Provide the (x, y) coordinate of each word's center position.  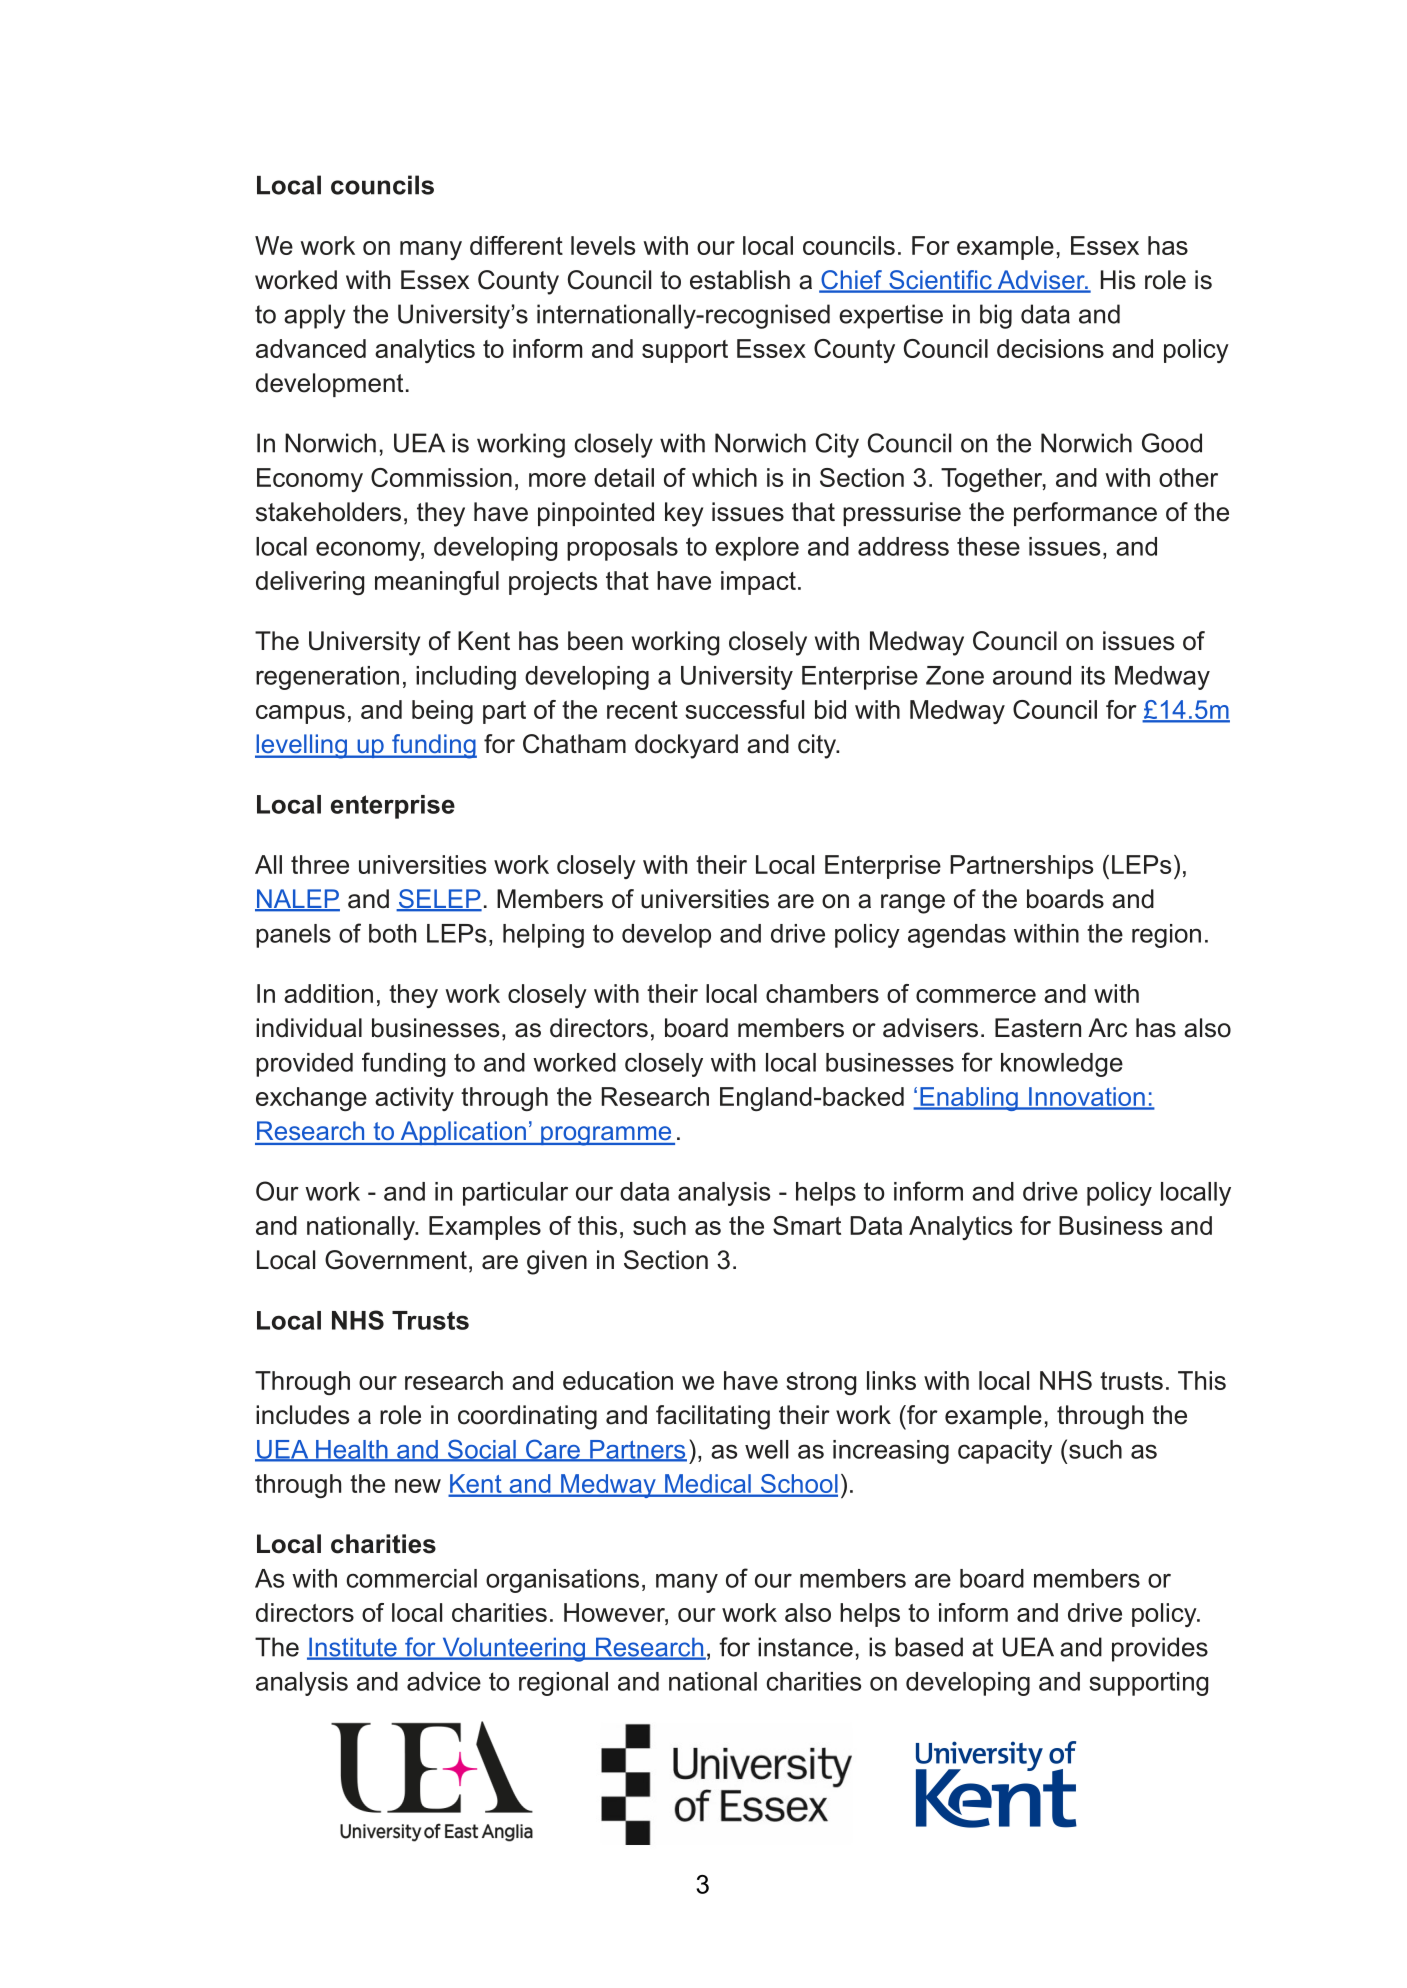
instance (805, 1647)
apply (315, 316)
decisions (1050, 348)
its (1093, 675)
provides (1160, 1649)
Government (396, 1260)
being (442, 712)
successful (744, 709)
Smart (807, 1225)
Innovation (1087, 1098)
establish (740, 280)
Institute (353, 1648)
